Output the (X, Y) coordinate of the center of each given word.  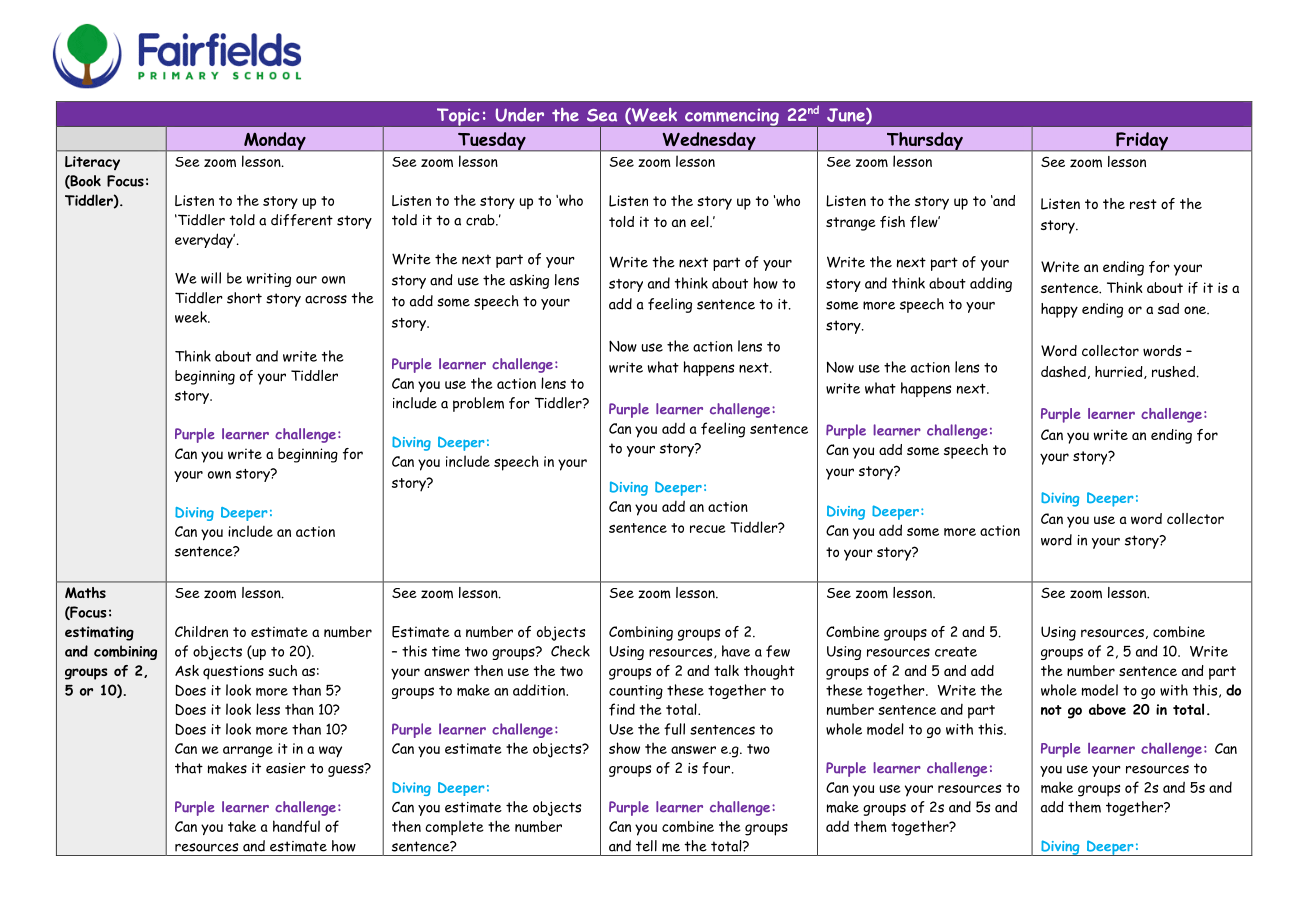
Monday (275, 142)
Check (570, 651)
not (1051, 710)
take (242, 826)
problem (478, 404)
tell (646, 846)
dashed (1063, 371)
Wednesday (709, 142)
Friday (1142, 142)
